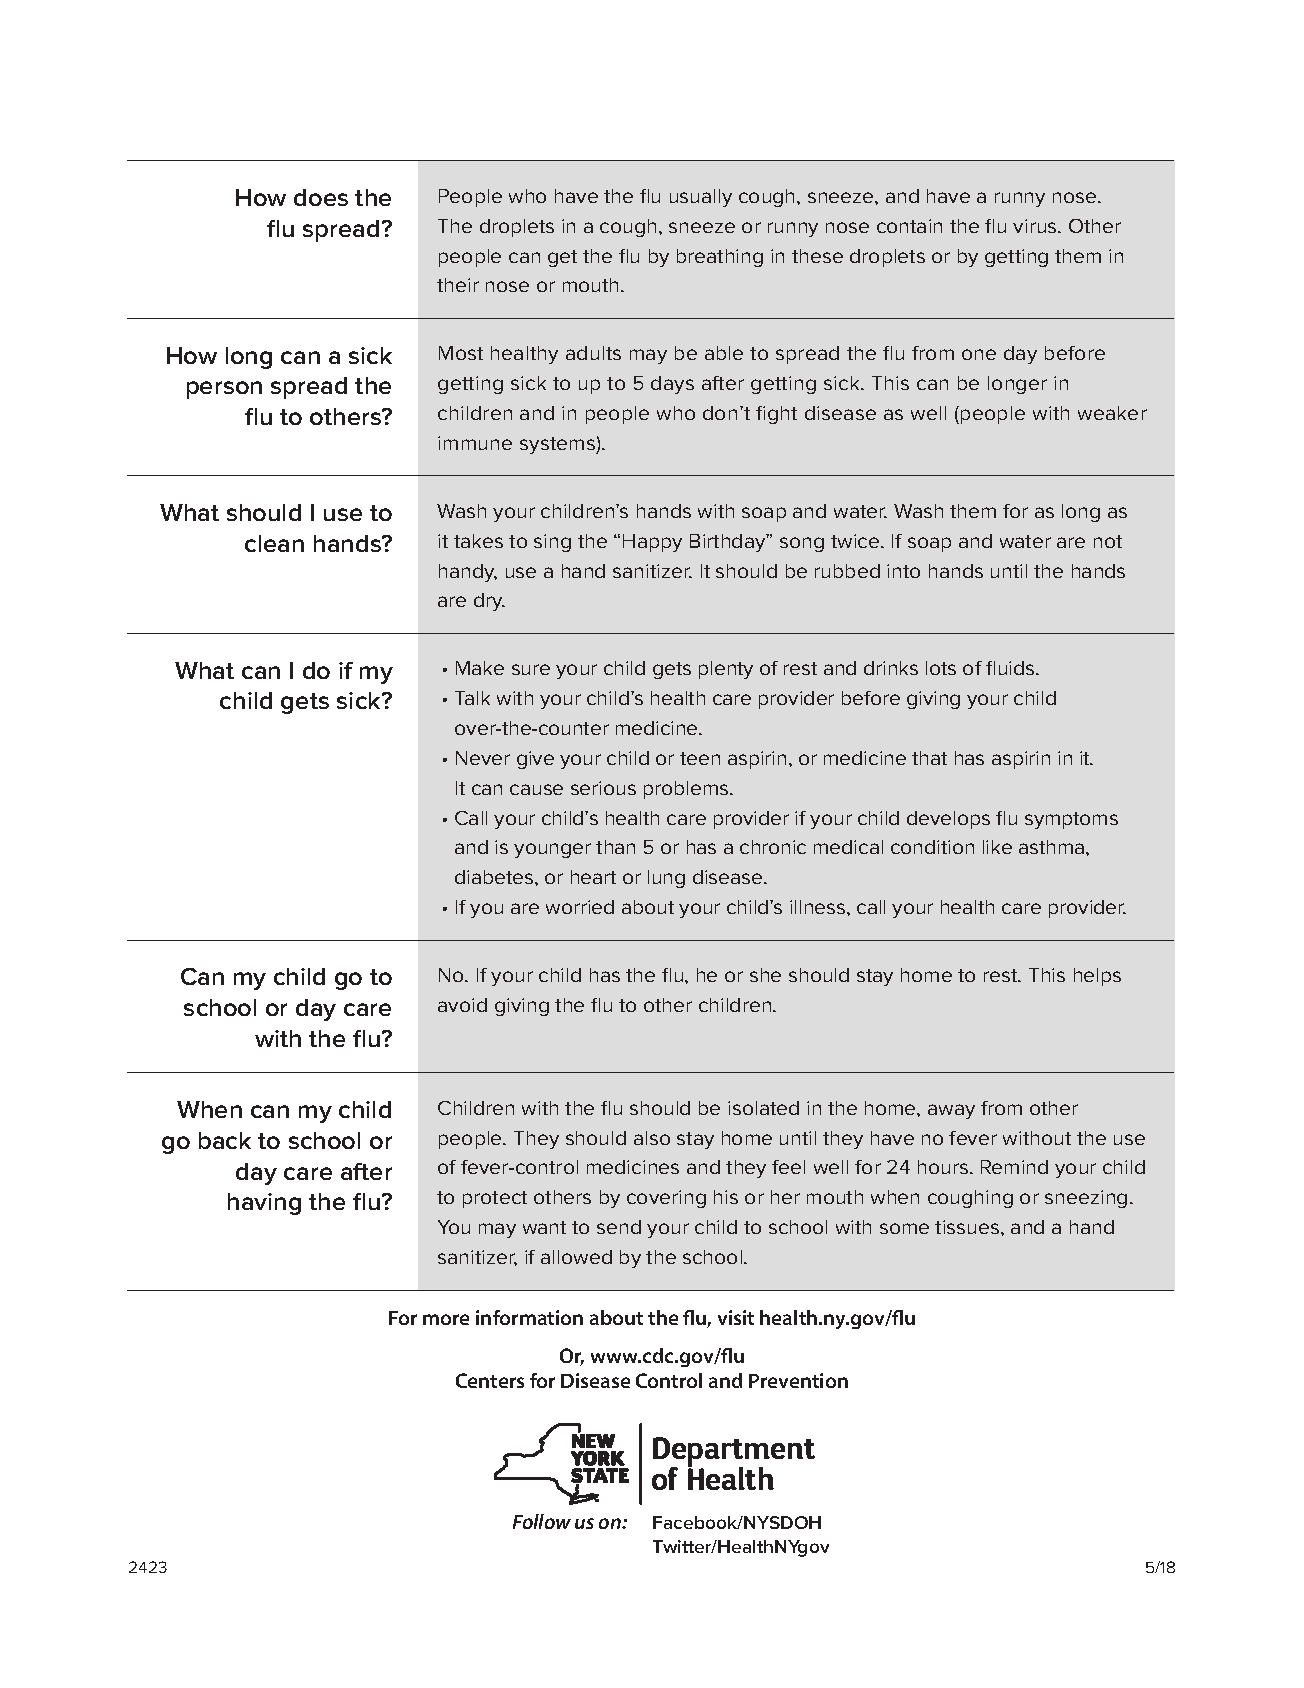  What do you see at coordinates (274, 543) in the screenshot?
I see `clean` at bounding box center [274, 543].
